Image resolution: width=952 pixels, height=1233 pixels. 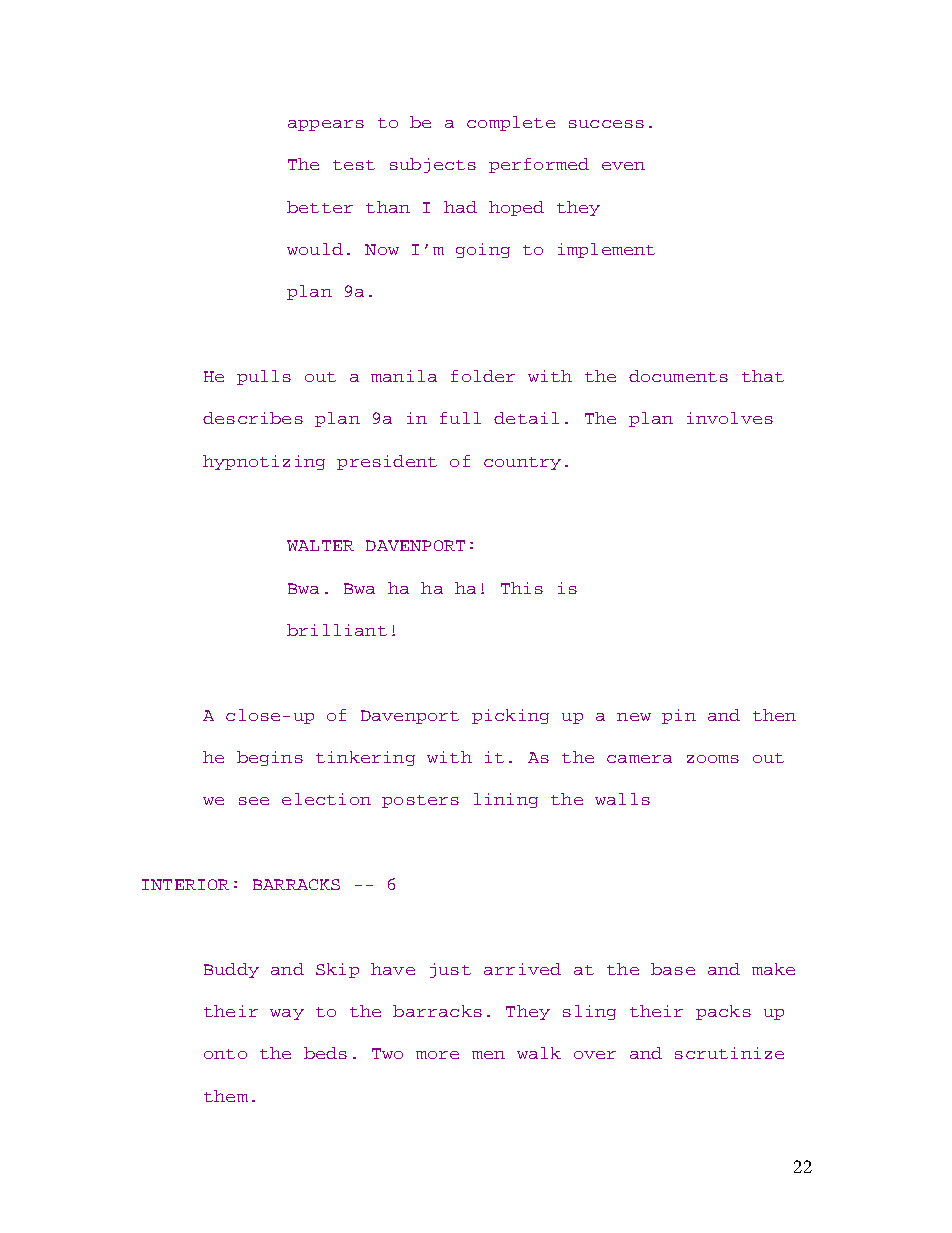 What do you see at coordinates (729, 1053) in the document?
I see `scrutinize` at bounding box center [729, 1053].
